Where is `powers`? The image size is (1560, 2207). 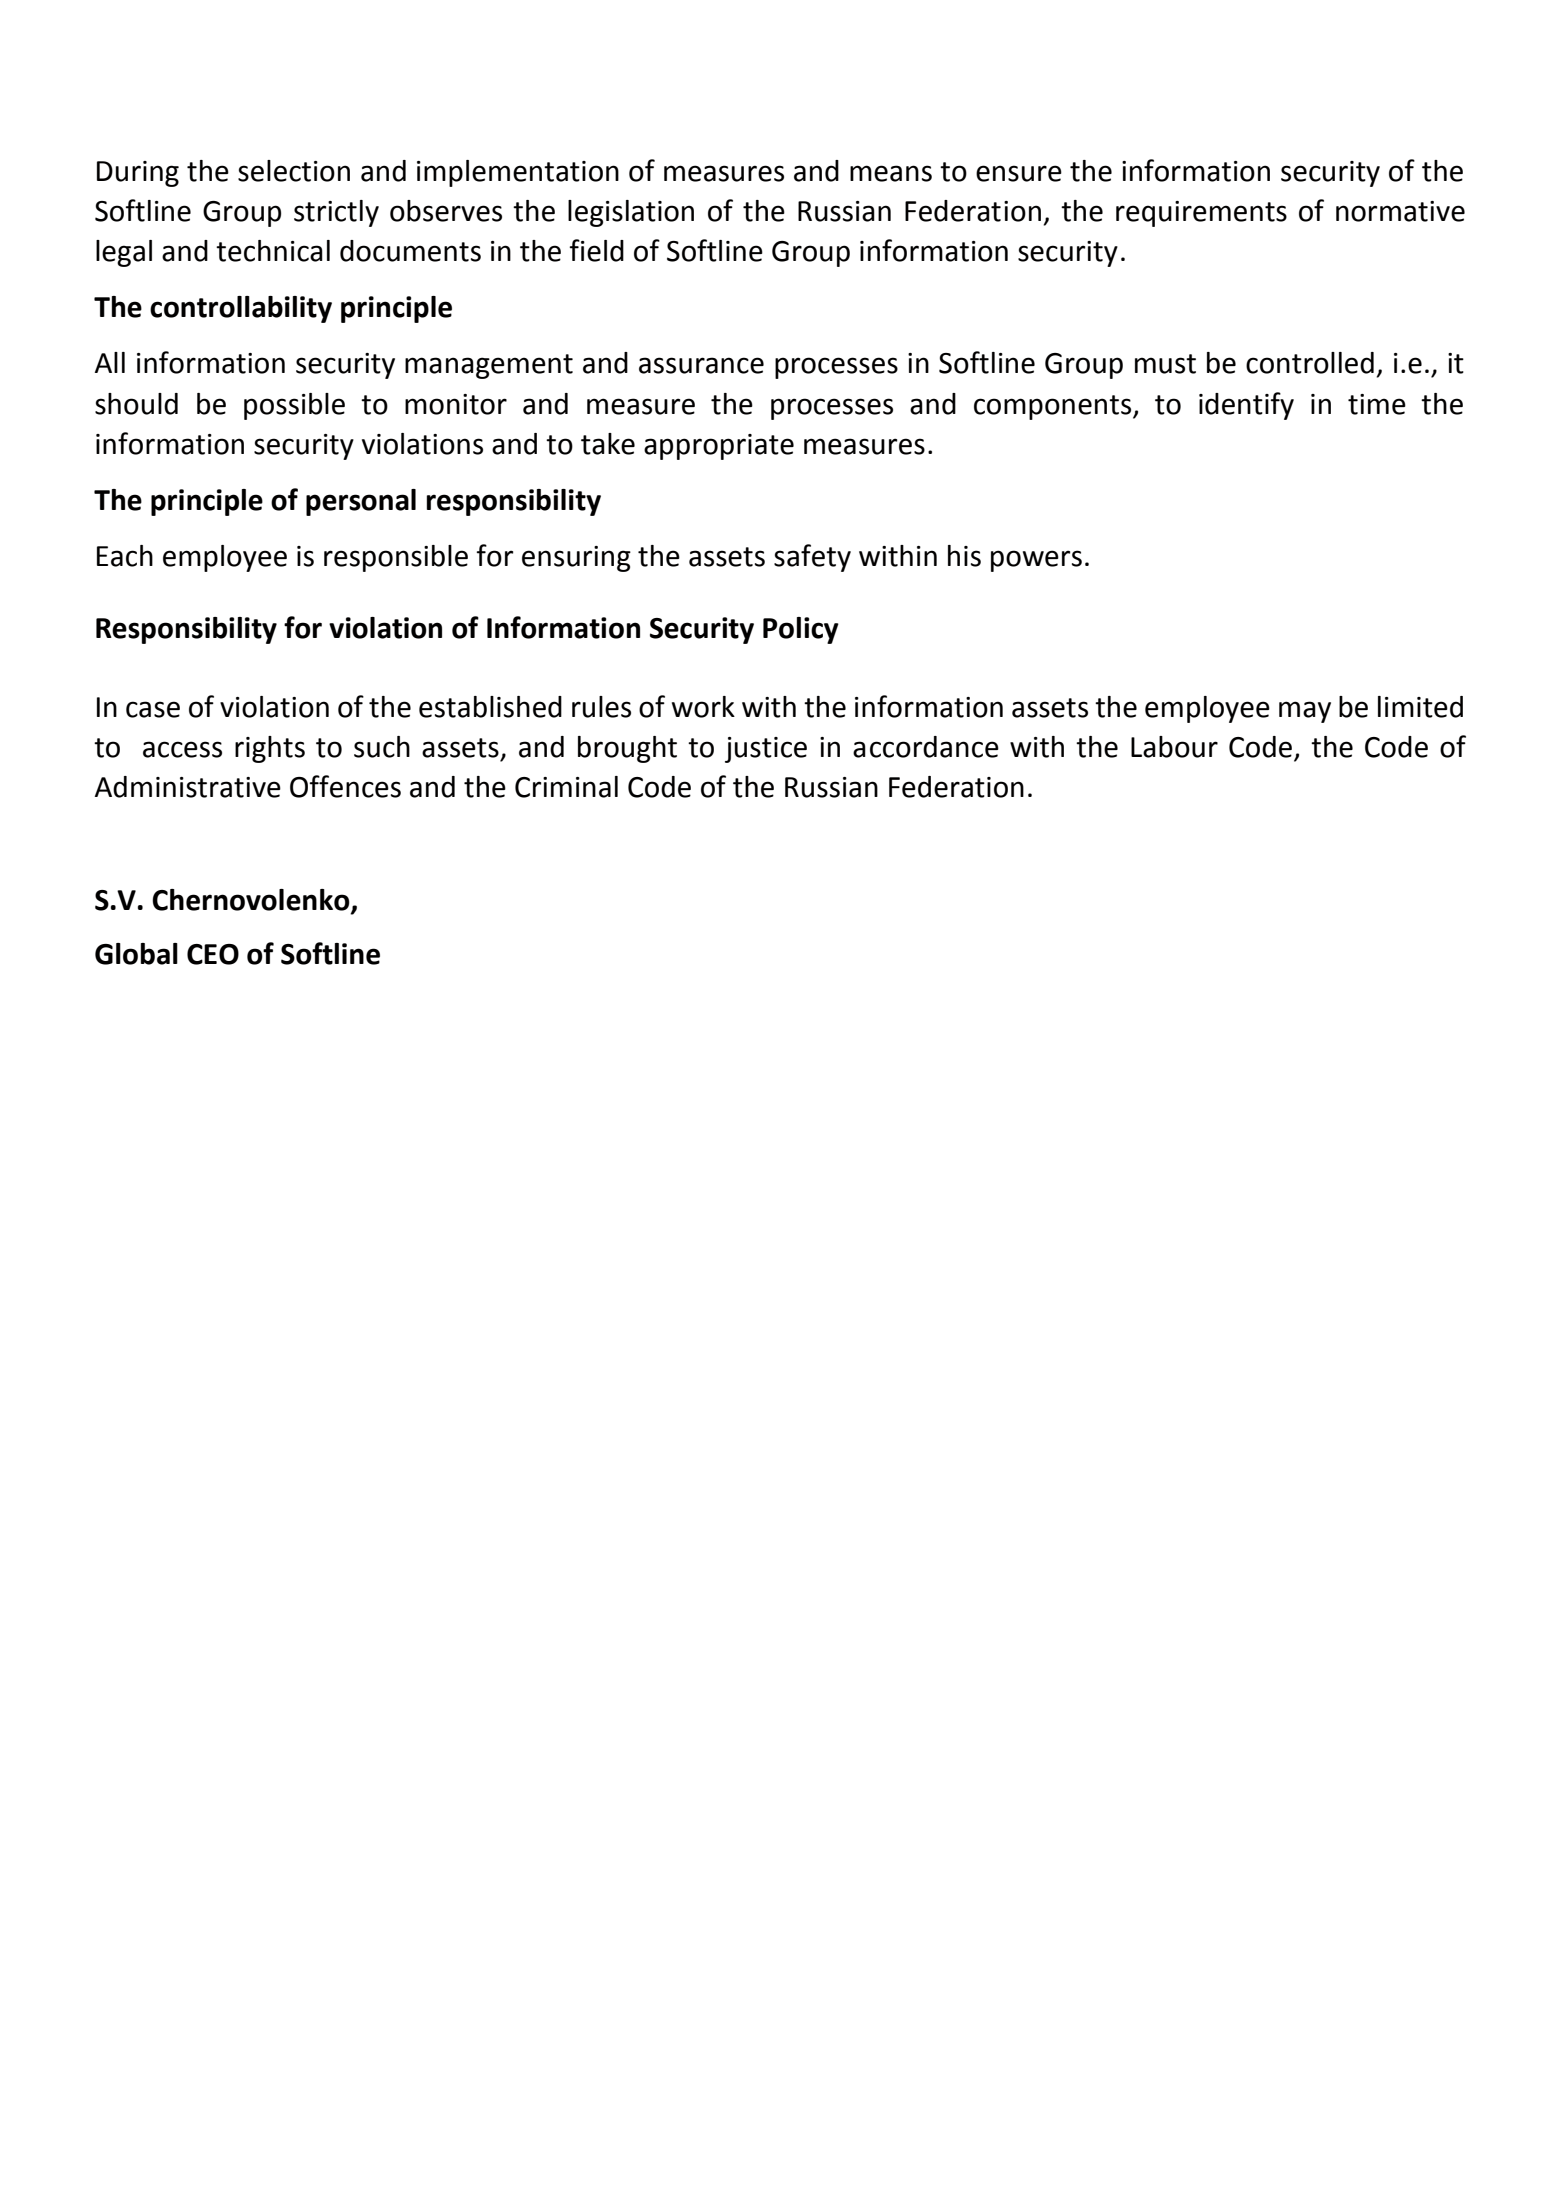 powers is located at coordinates (1036, 561).
